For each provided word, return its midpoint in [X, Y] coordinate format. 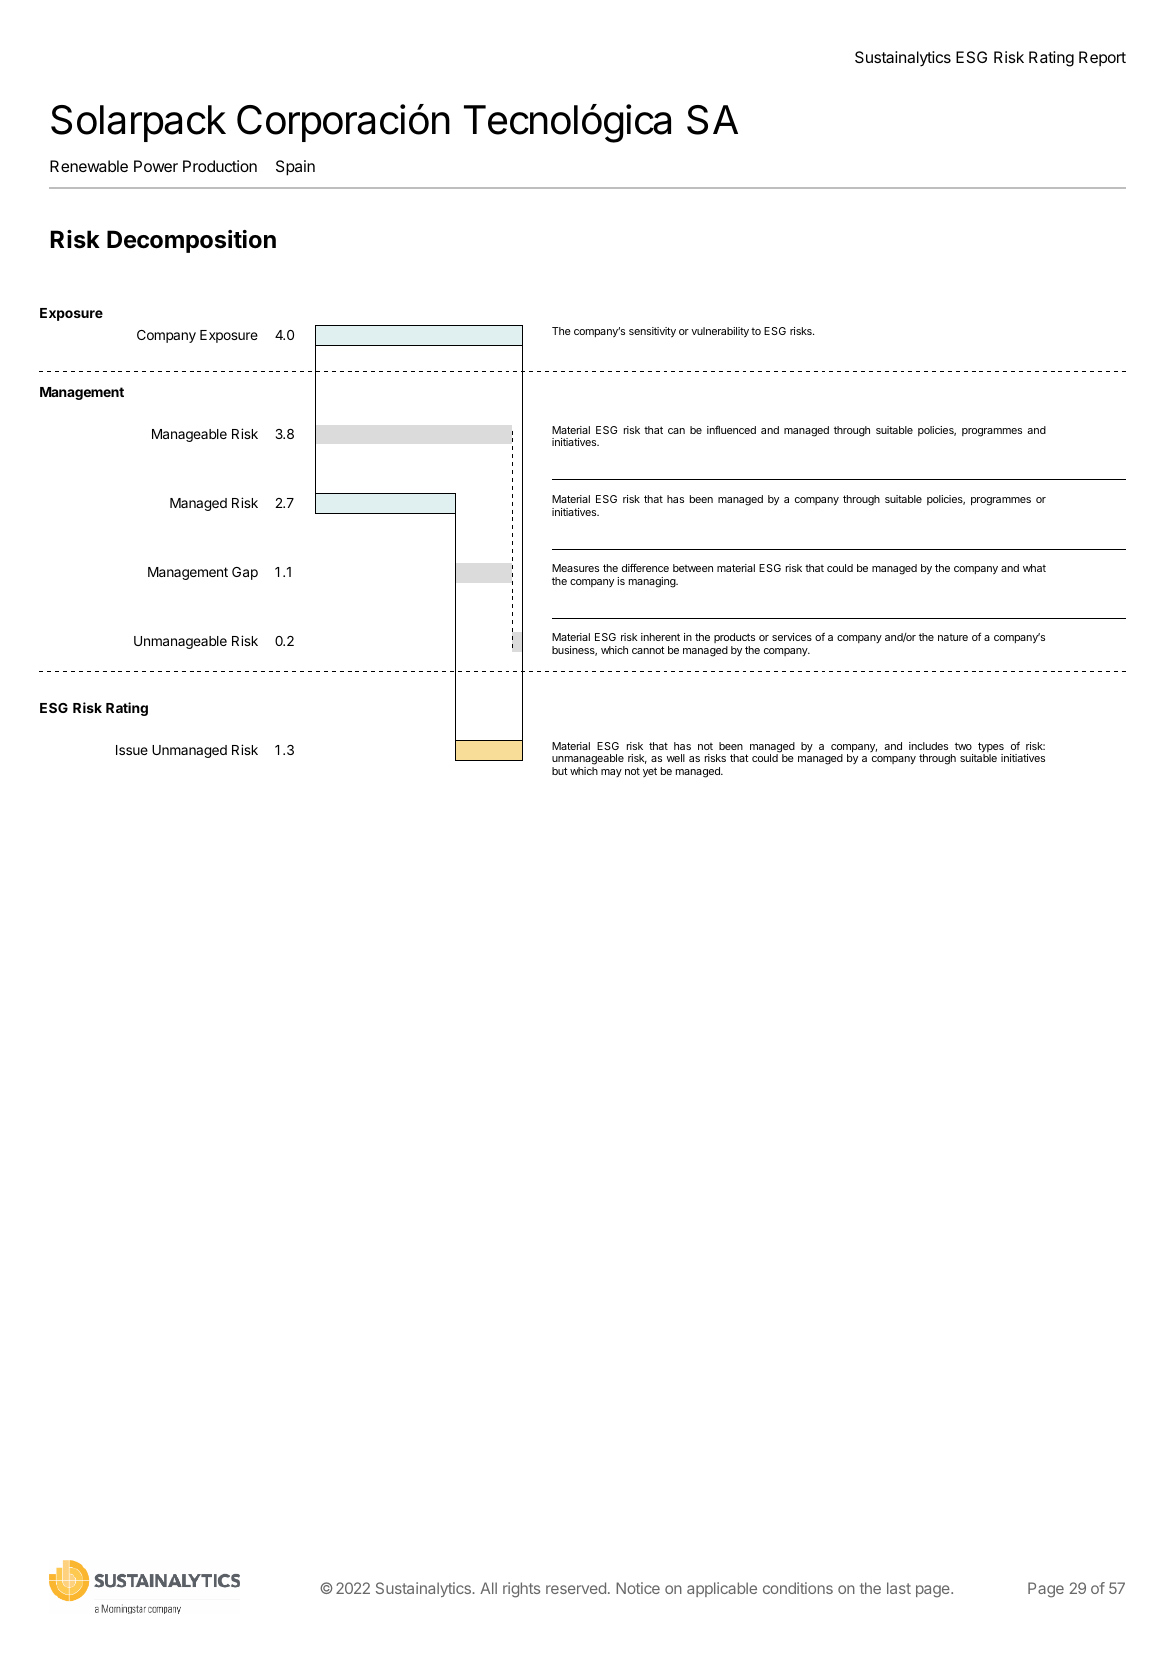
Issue [132, 750]
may [611, 773]
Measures [575, 568]
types [991, 748]
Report [1102, 58]
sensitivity [652, 332]
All [488, 1588]
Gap [245, 573]
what [1034, 568]
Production [220, 166]
